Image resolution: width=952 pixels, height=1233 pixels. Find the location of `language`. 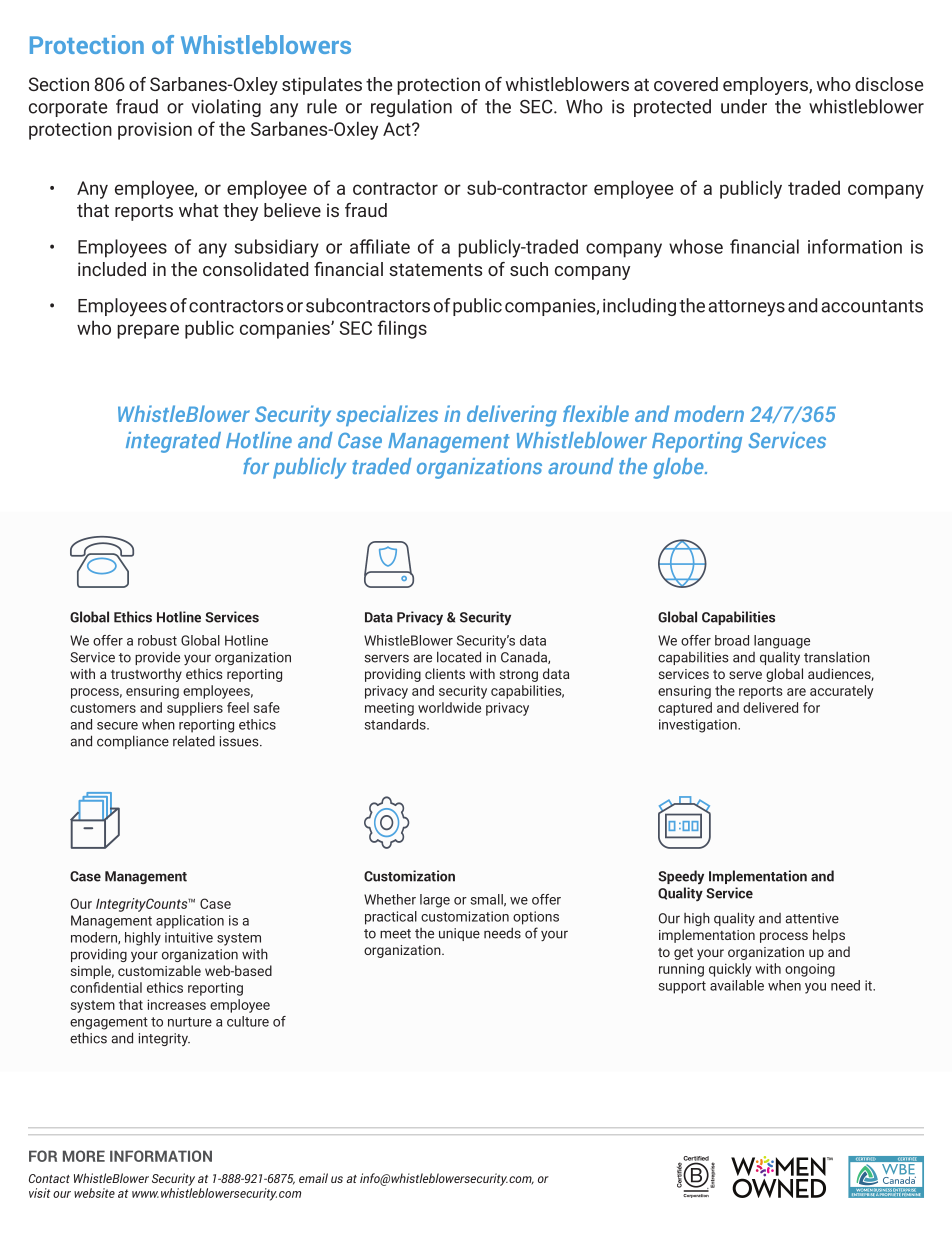

language is located at coordinates (782, 642).
